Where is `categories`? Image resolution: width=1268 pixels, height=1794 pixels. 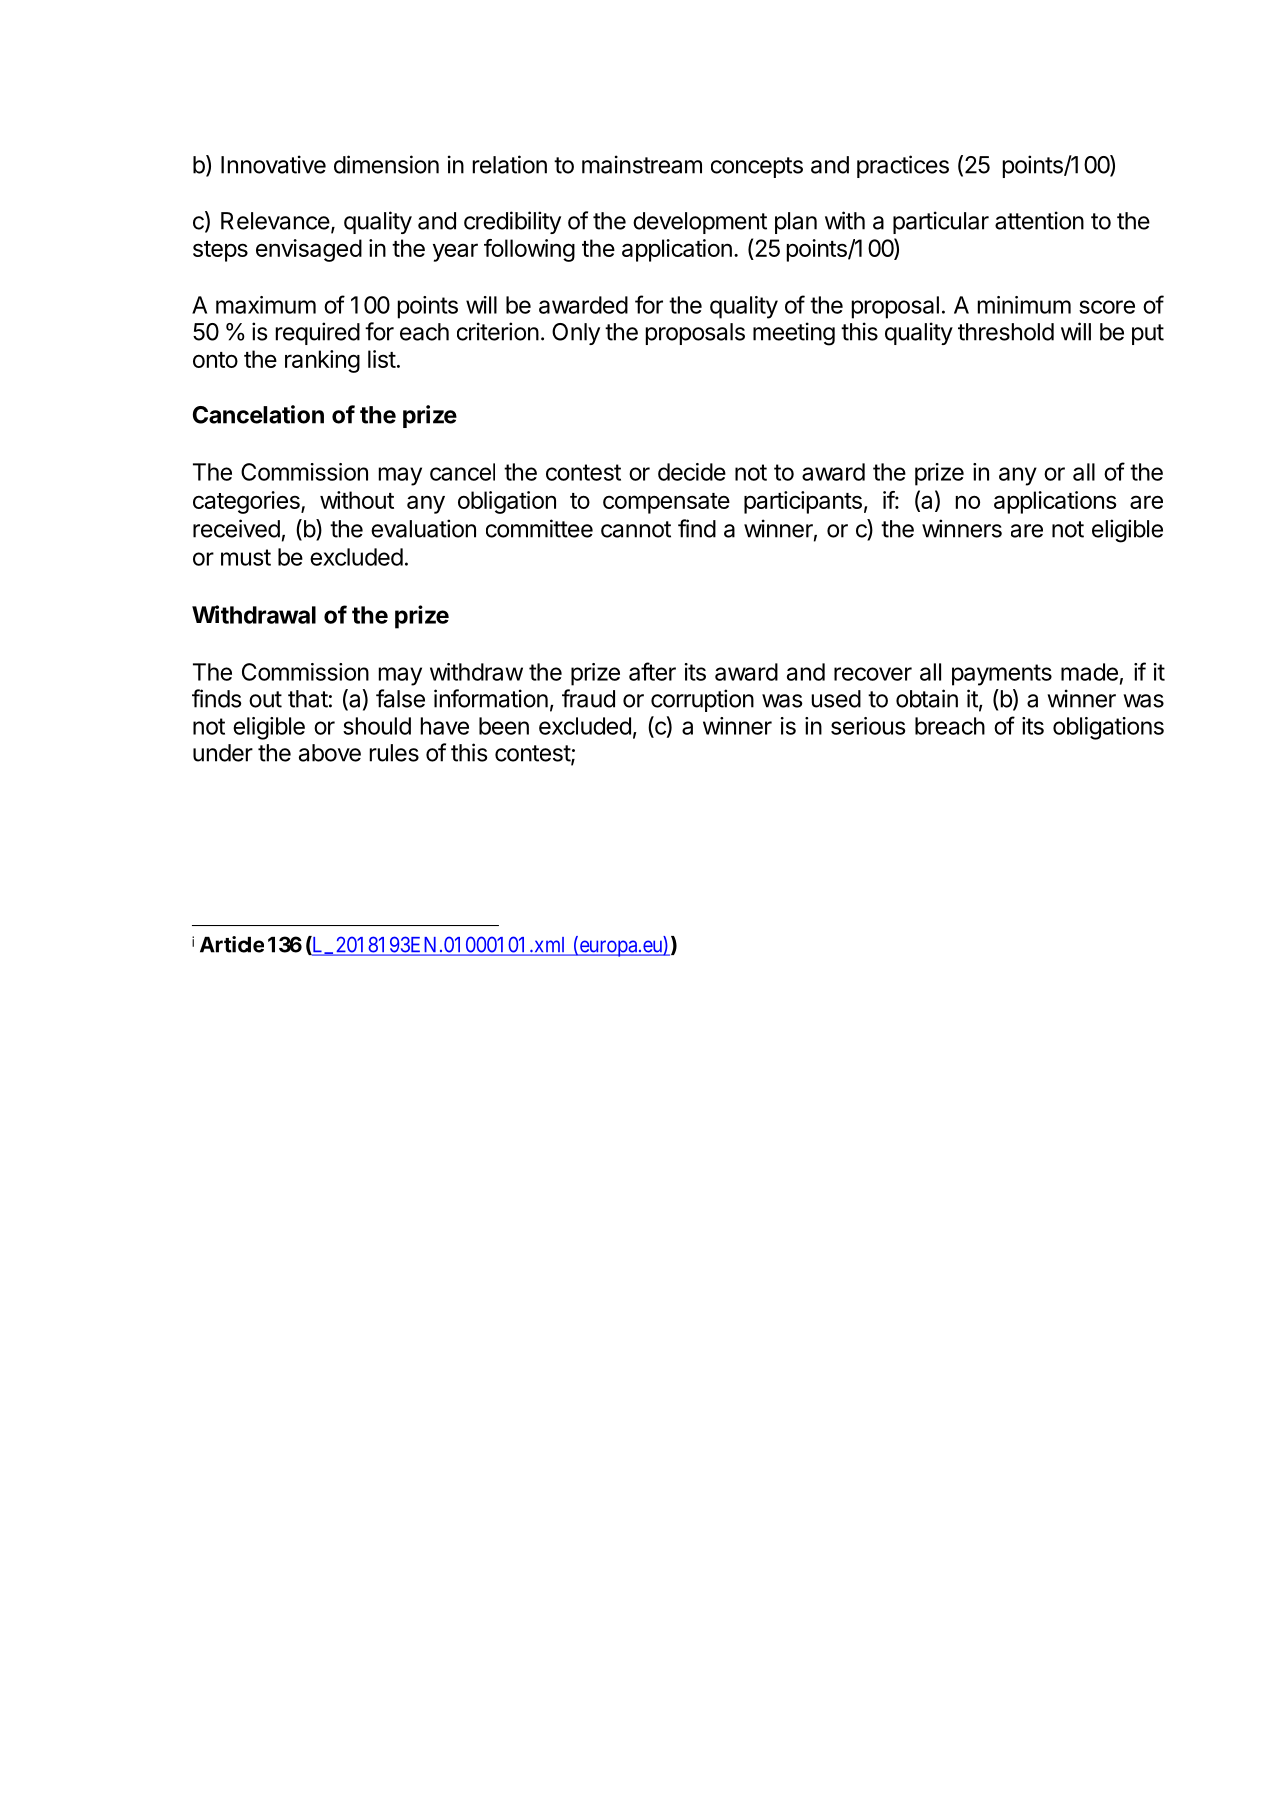
categories is located at coordinates (247, 502).
